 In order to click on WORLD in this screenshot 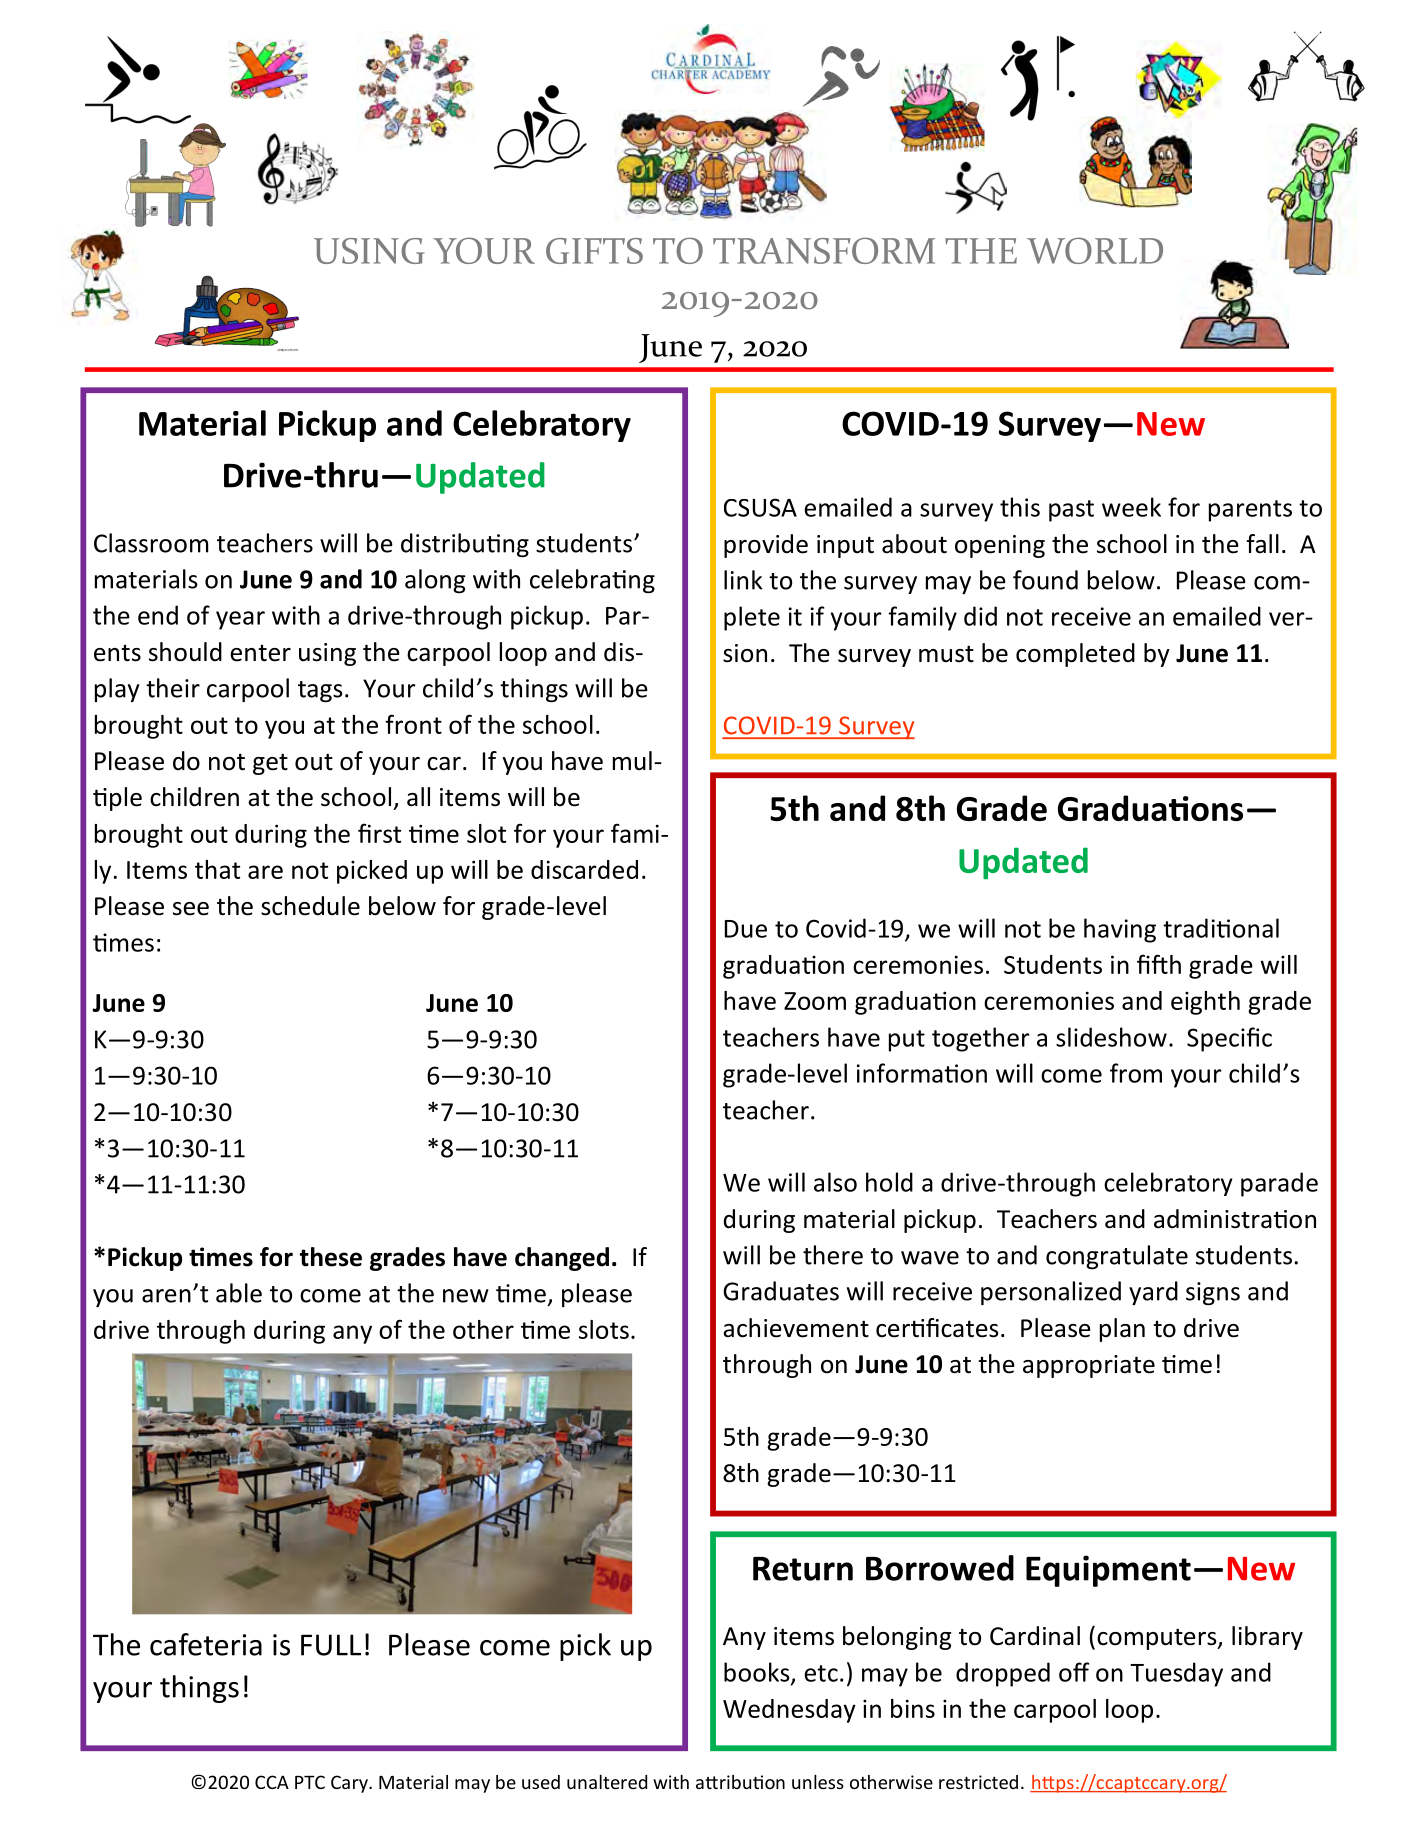, I will do `click(1095, 250)`.
